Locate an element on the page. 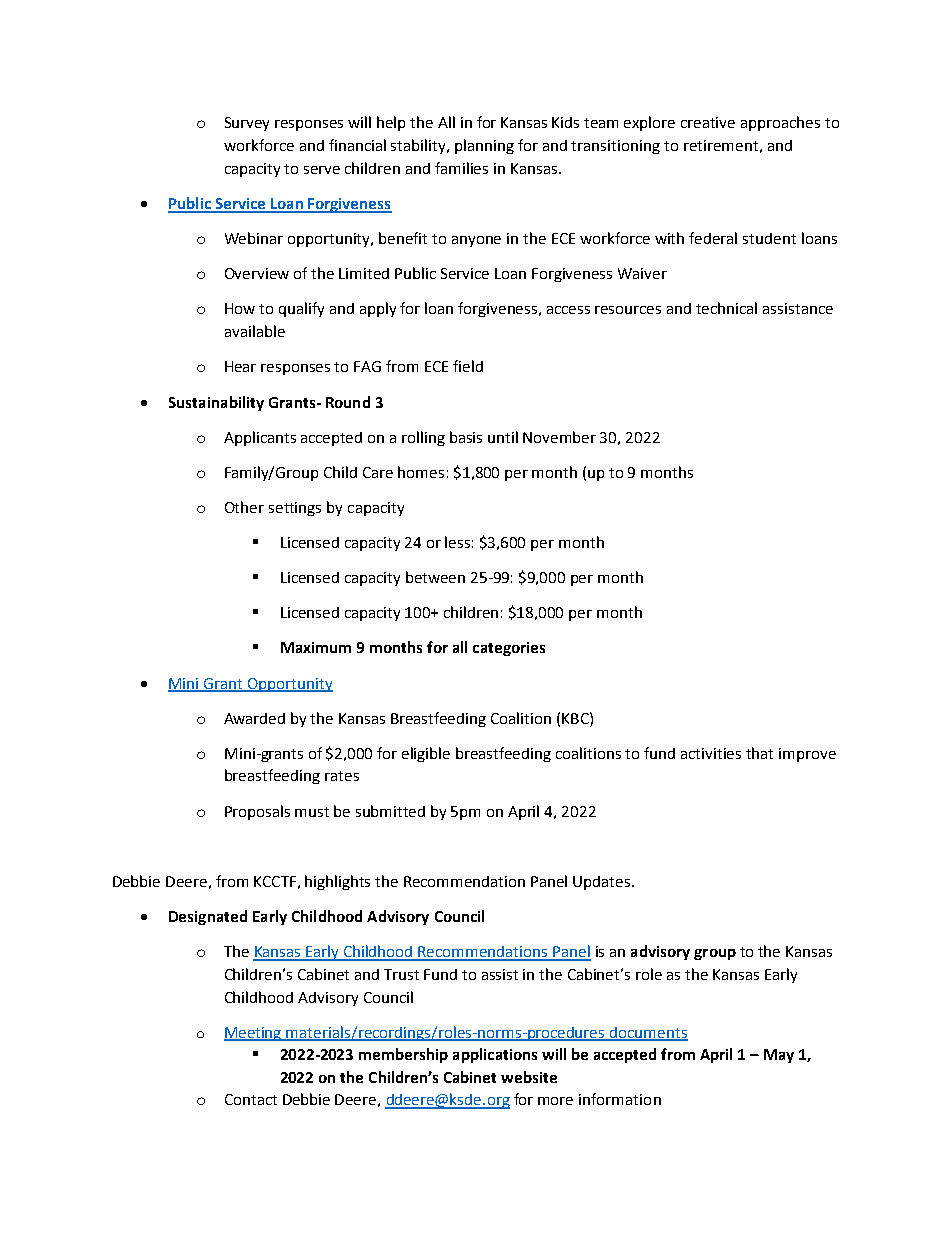  Contact is located at coordinates (251, 1099).
